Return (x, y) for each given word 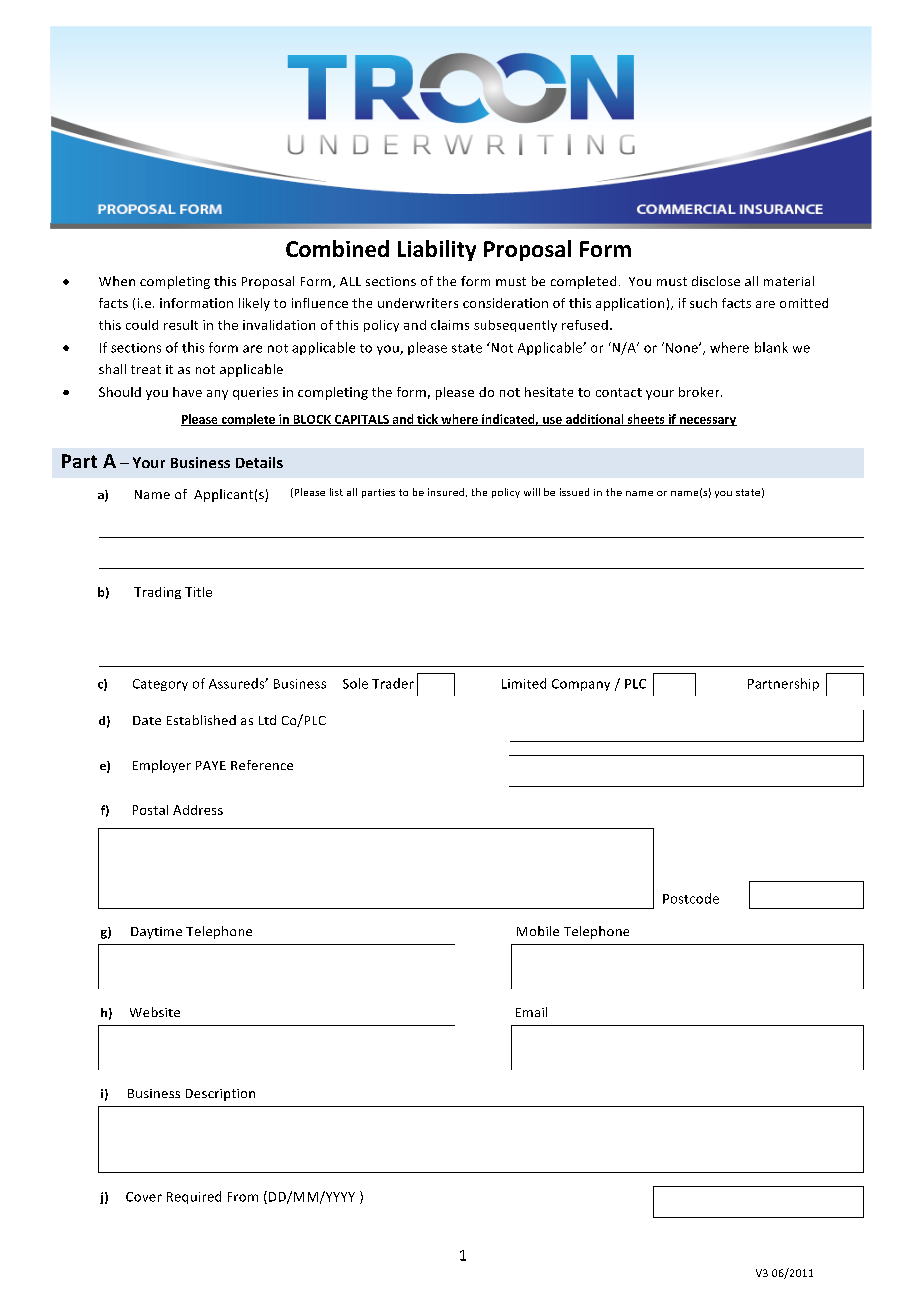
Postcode (691, 898)
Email (531, 1012)
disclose (716, 281)
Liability (437, 250)
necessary (707, 421)
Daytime (156, 933)
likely (254, 304)
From (243, 1197)
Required (194, 1197)
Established (201, 720)
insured (447, 492)
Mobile (538, 931)
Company (581, 685)
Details (259, 462)
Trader (393, 683)
